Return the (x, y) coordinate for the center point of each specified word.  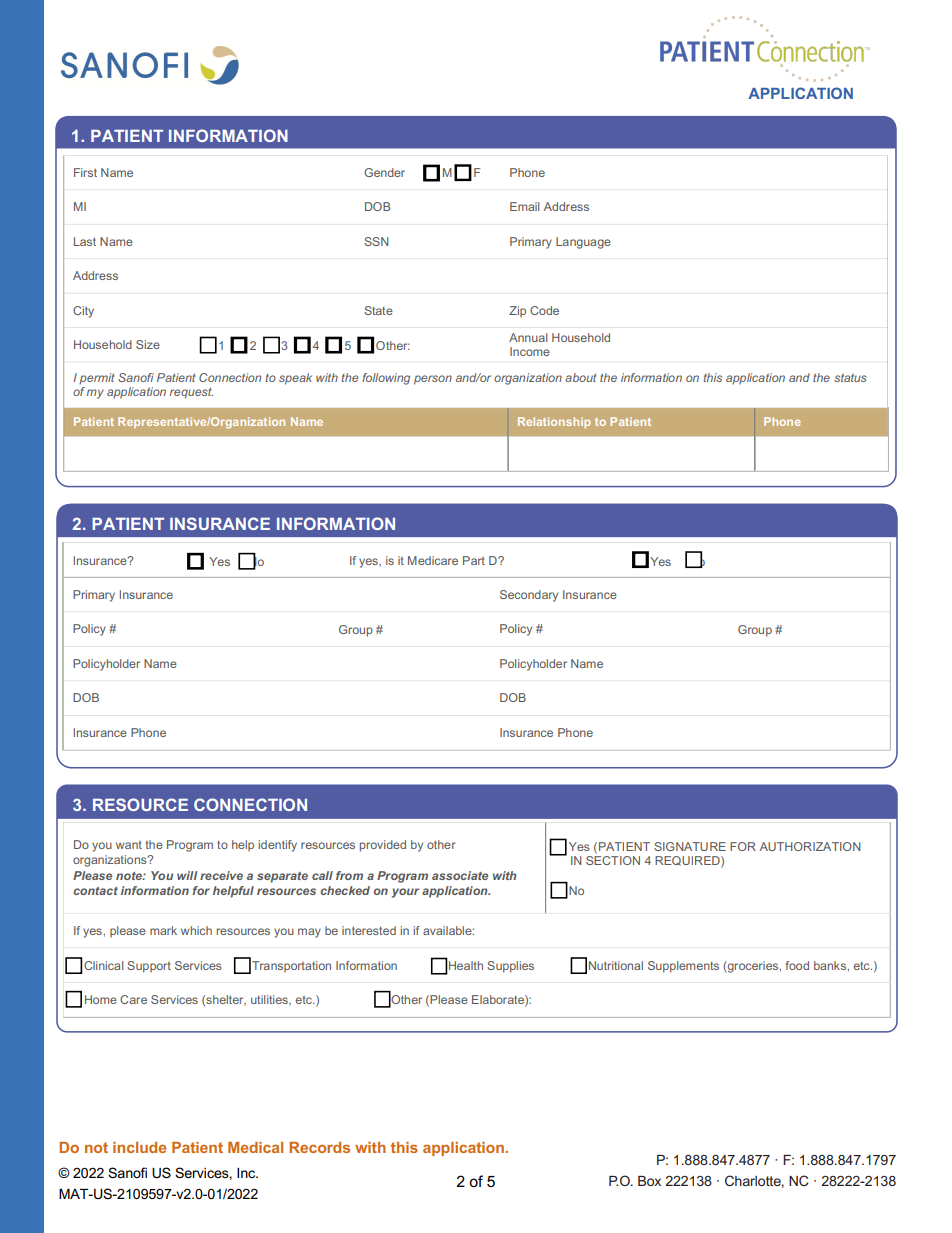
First (85, 172)
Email (524, 206)
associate (460, 875)
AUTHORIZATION (810, 846)
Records (319, 1147)
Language (583, 243)
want (129, 845)
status (850, 377)
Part (474, 560)
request (191, 393)
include (139, 1147)
